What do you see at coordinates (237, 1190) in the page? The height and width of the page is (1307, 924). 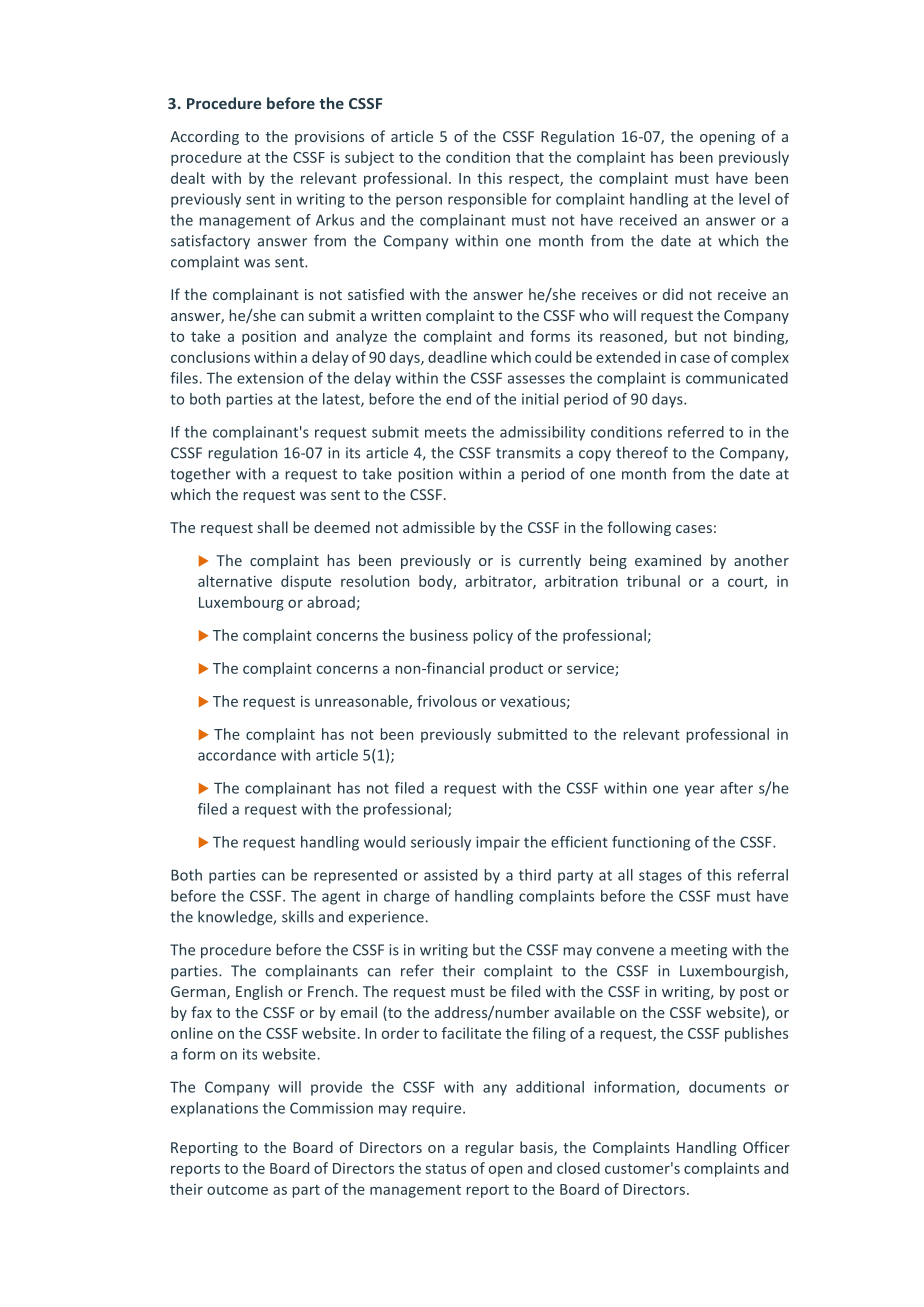 I see `outcome` at bounding box center [237, 1190].
